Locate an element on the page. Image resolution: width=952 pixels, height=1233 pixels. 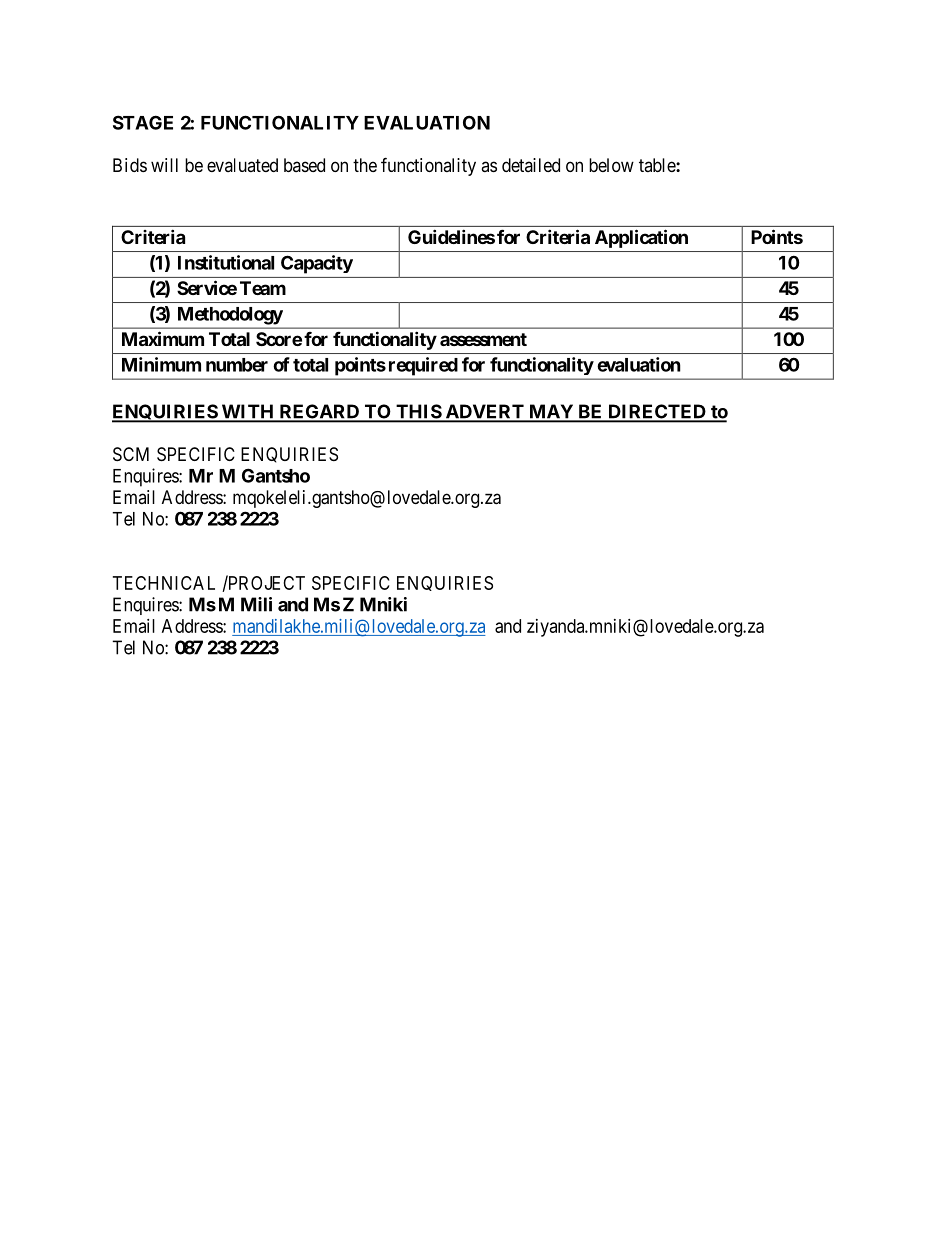
assessment is located at coordinates (483, 339).
